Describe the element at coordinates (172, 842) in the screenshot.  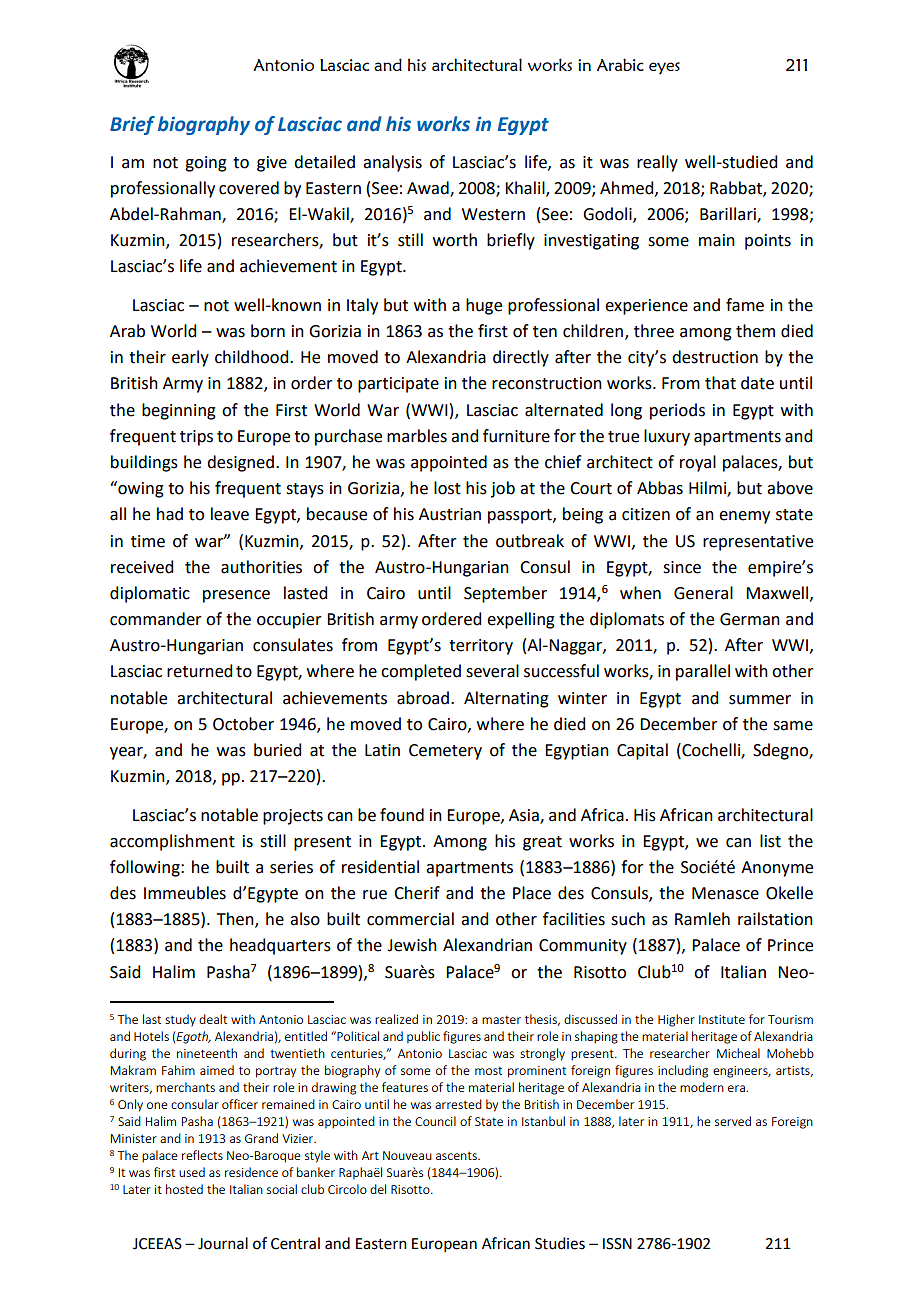
I see `accomplishment` at that location.
